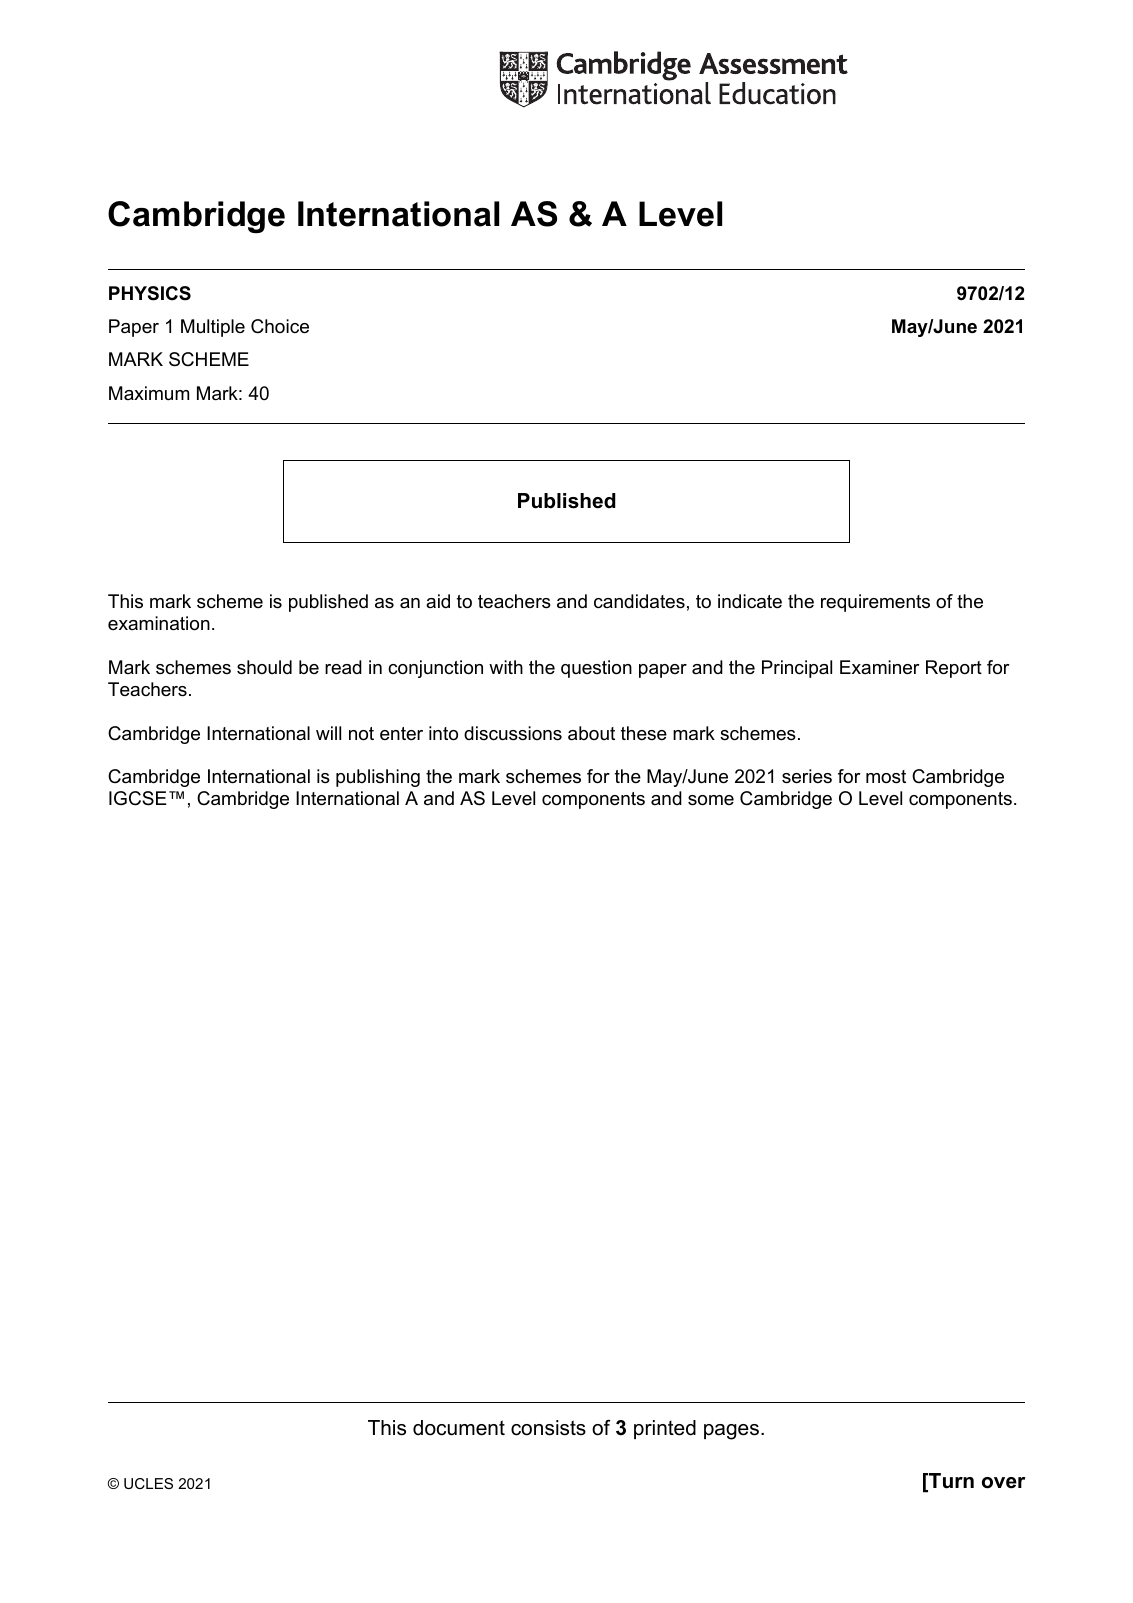  What do you see at coordinates (807, 776) in the screenshot?
I see `series` at bounding box center [807, 776].
